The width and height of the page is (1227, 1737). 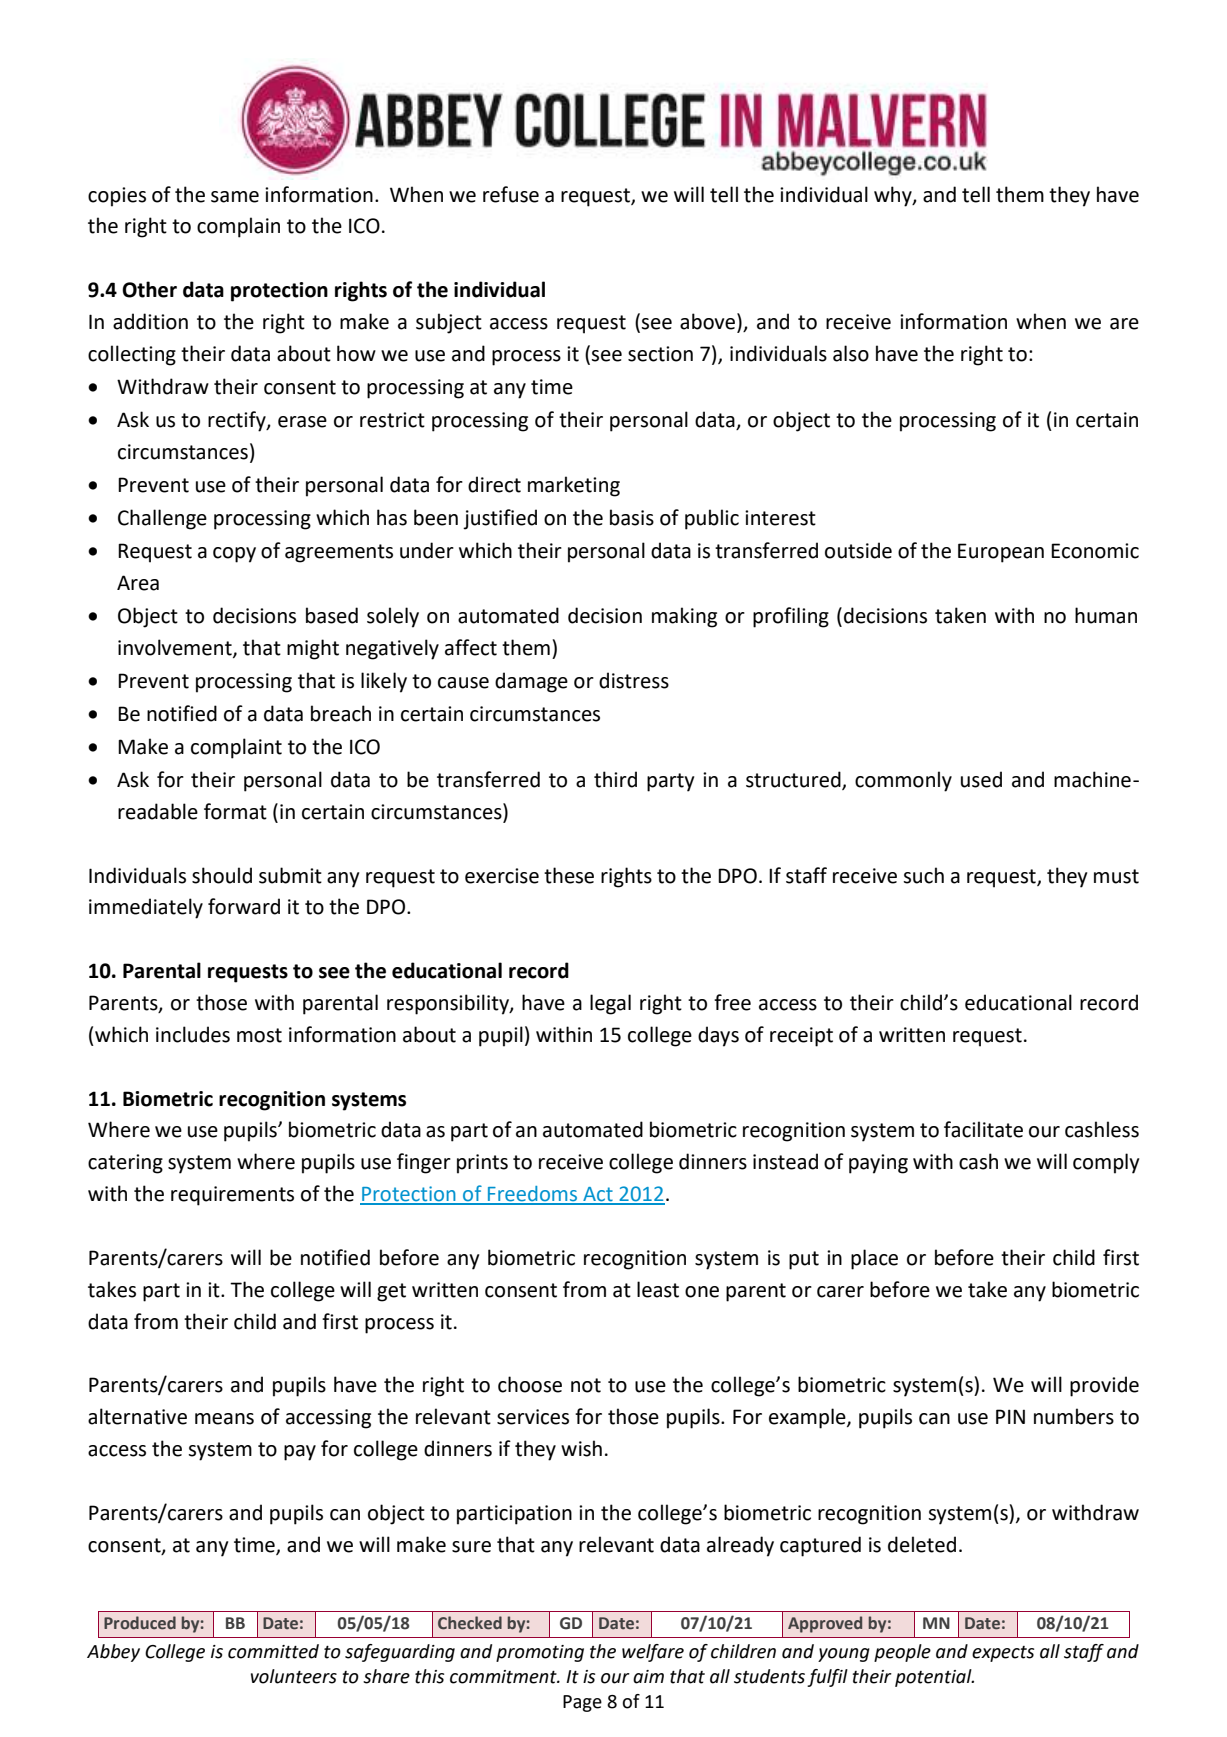 I want to click on expects, so click(x=1003, y=1654).
